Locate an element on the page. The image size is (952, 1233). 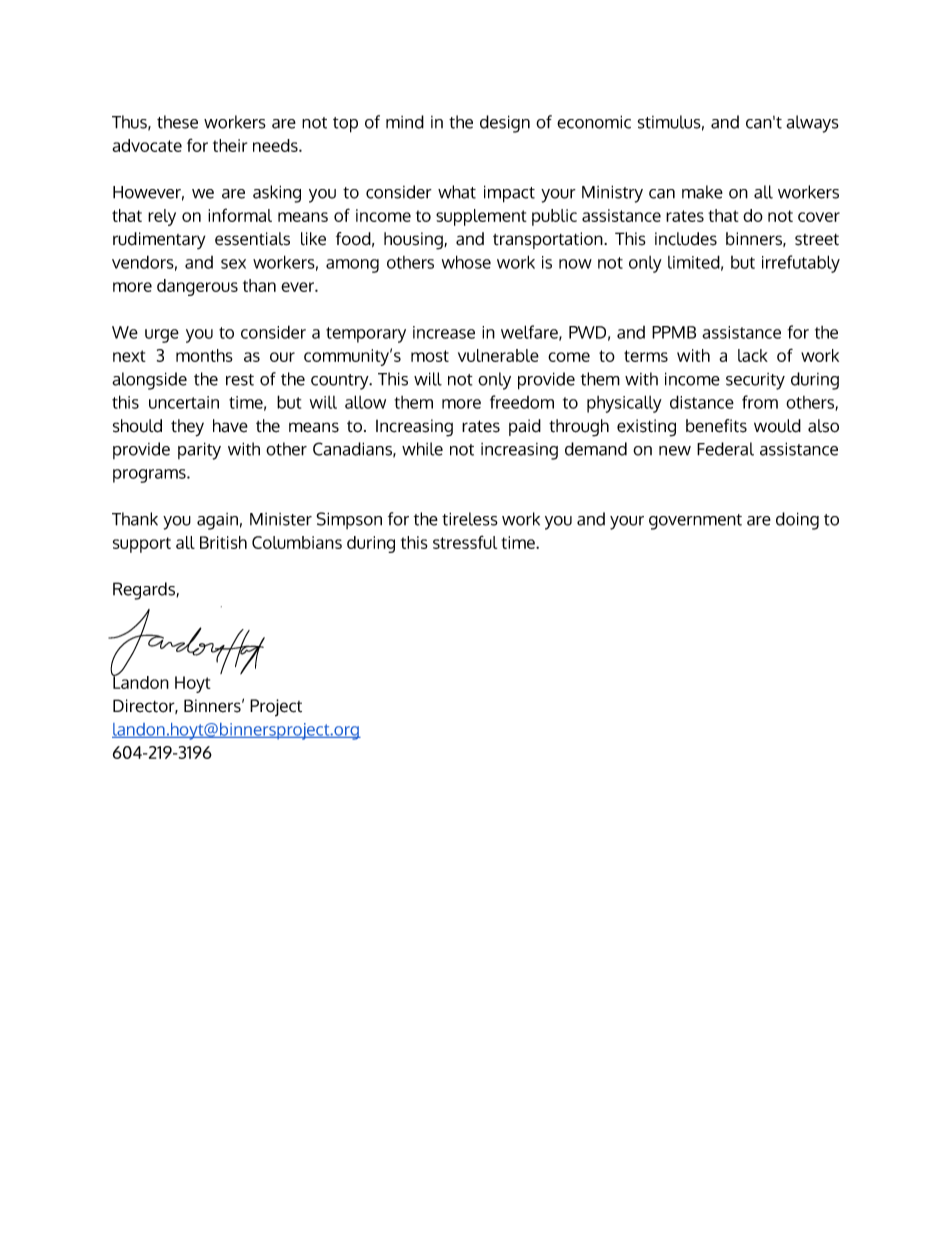
have is located at coordinates (230, 426).
